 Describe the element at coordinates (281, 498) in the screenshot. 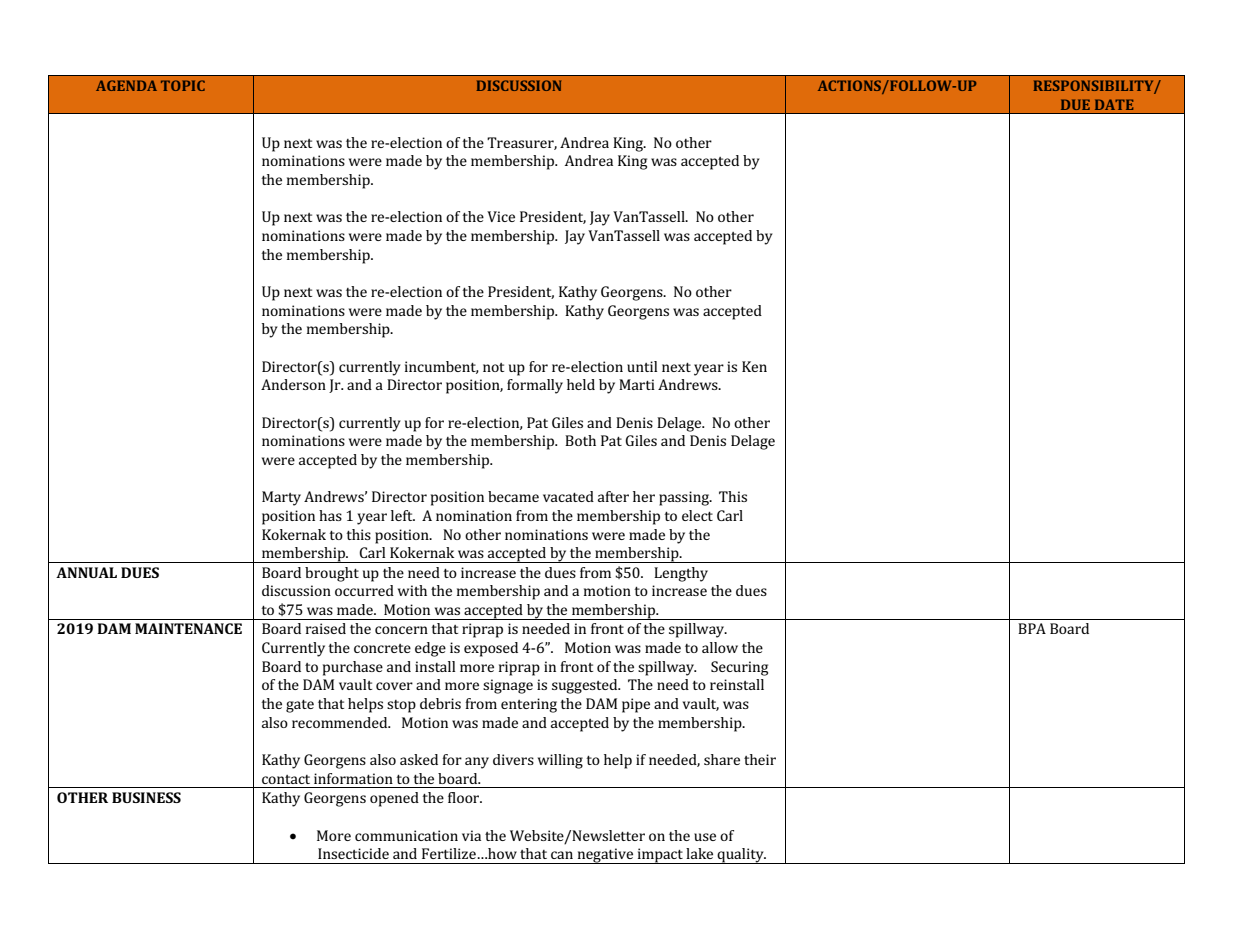

I see `Marty` at that location.
